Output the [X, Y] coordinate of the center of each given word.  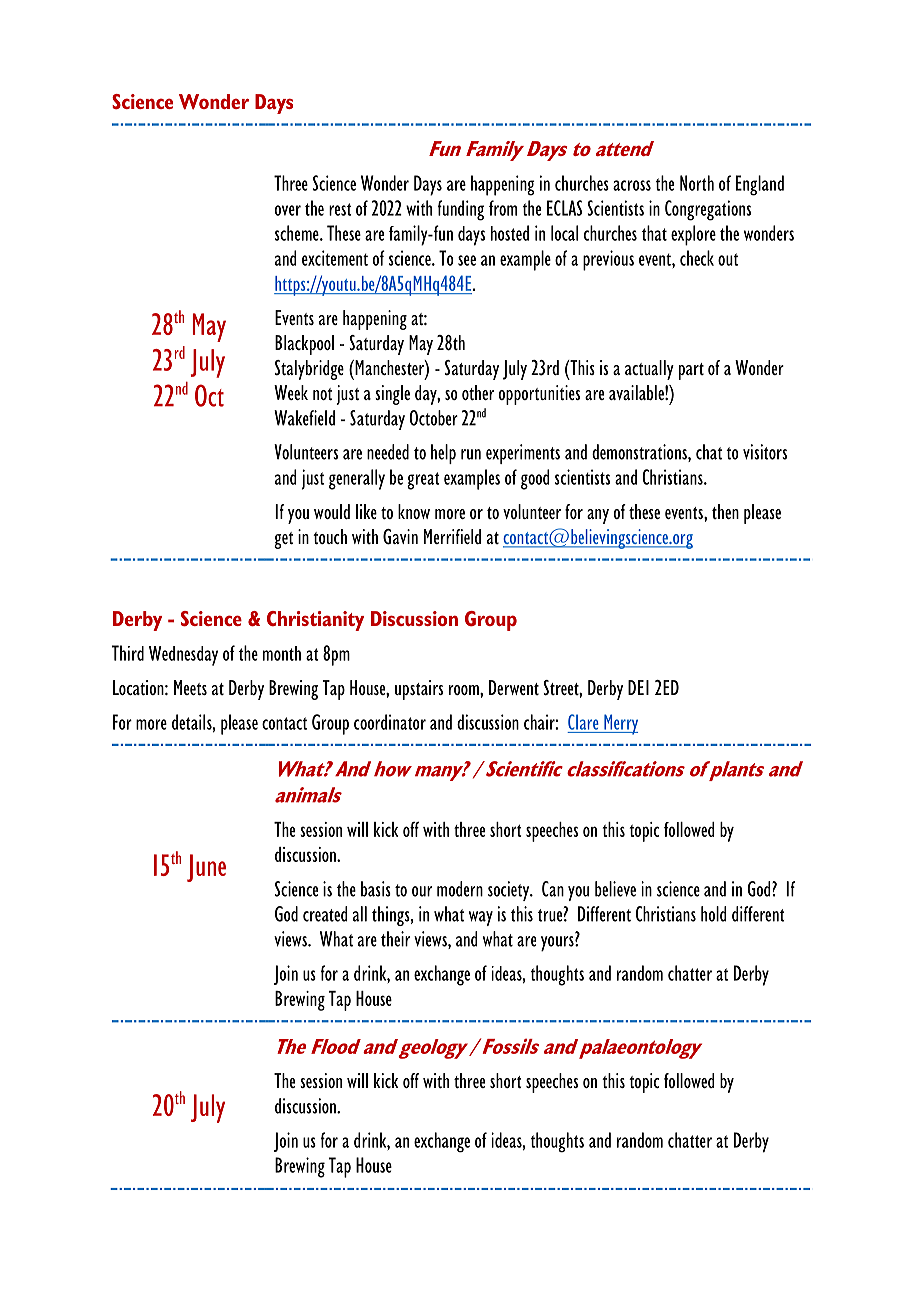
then [725, 511]
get [283, 540]
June [206, 868]
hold [713, 914]
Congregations [708, 210]
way [481, 918]
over [288, 210]
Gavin [400, 537]
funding [460, 210]
